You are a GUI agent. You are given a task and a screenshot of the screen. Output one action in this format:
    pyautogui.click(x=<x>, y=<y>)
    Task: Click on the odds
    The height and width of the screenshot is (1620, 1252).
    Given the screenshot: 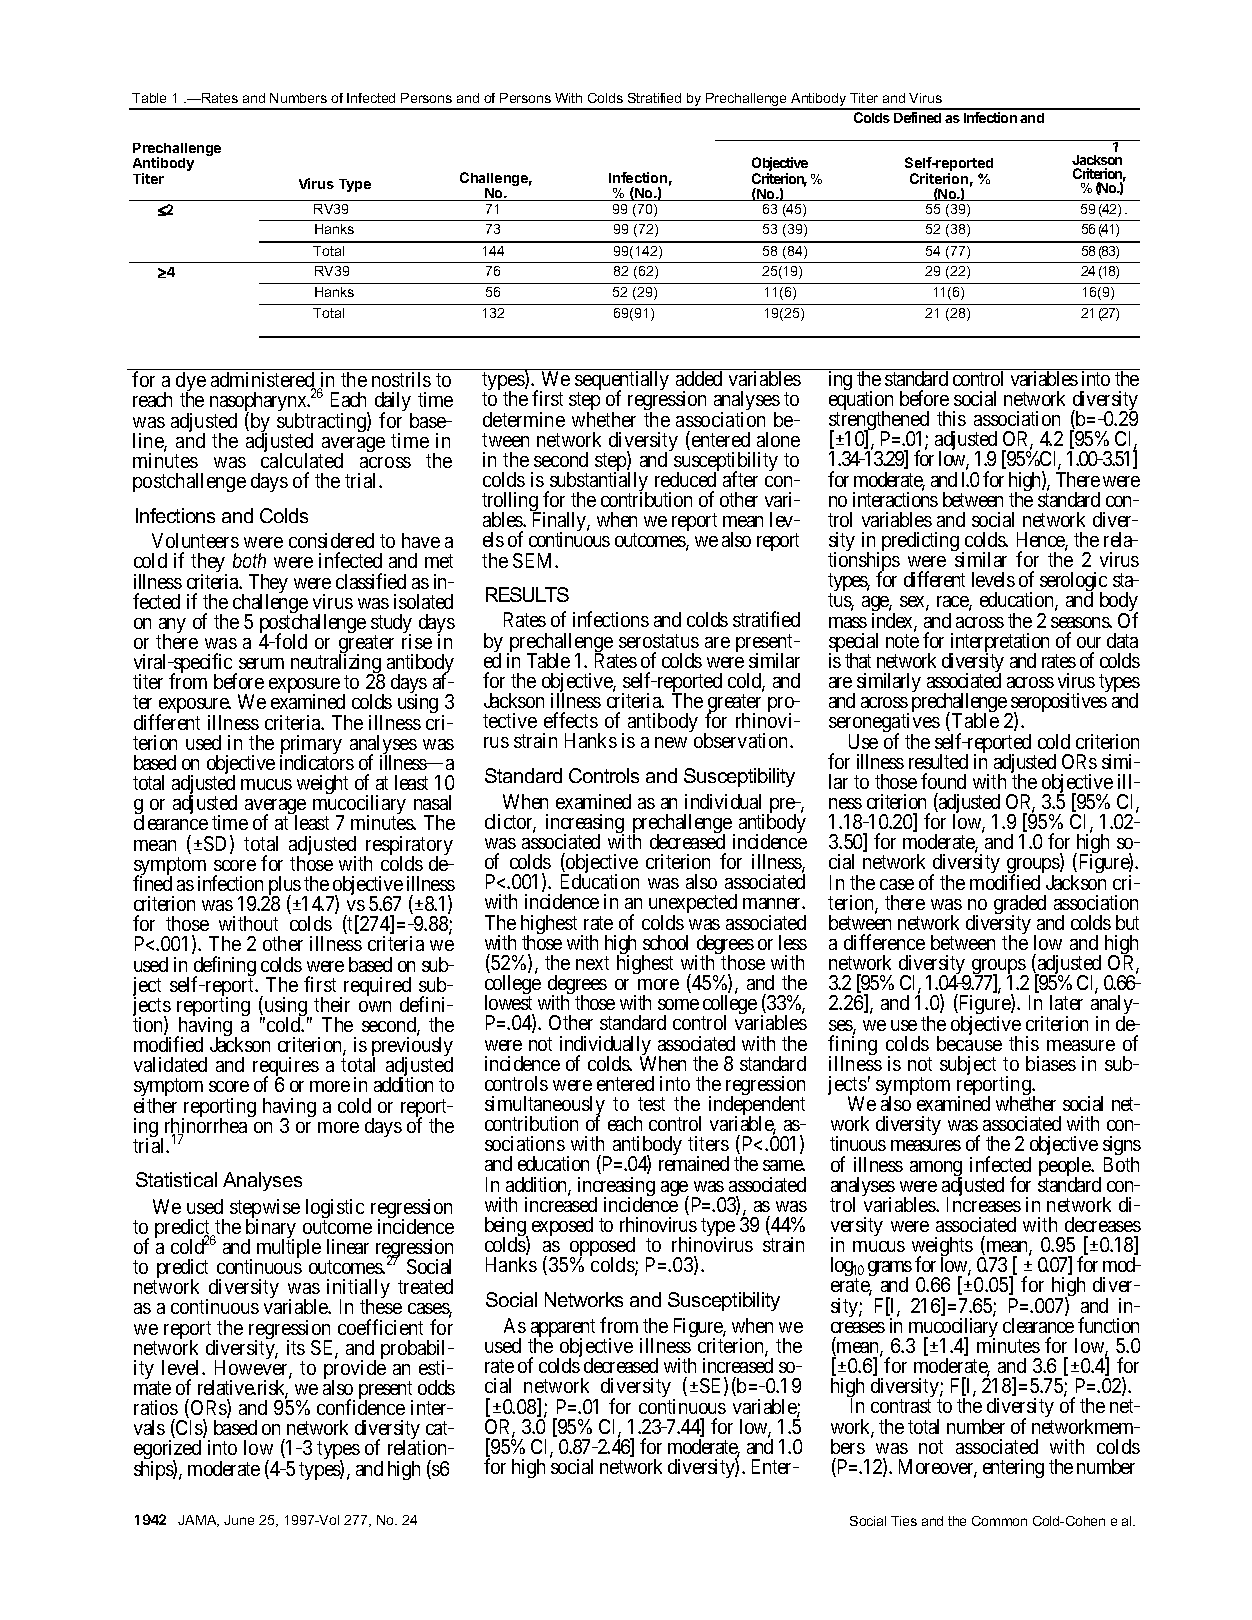 What is the action you would take?
    pyautogui.click(x=436, y=1387)
